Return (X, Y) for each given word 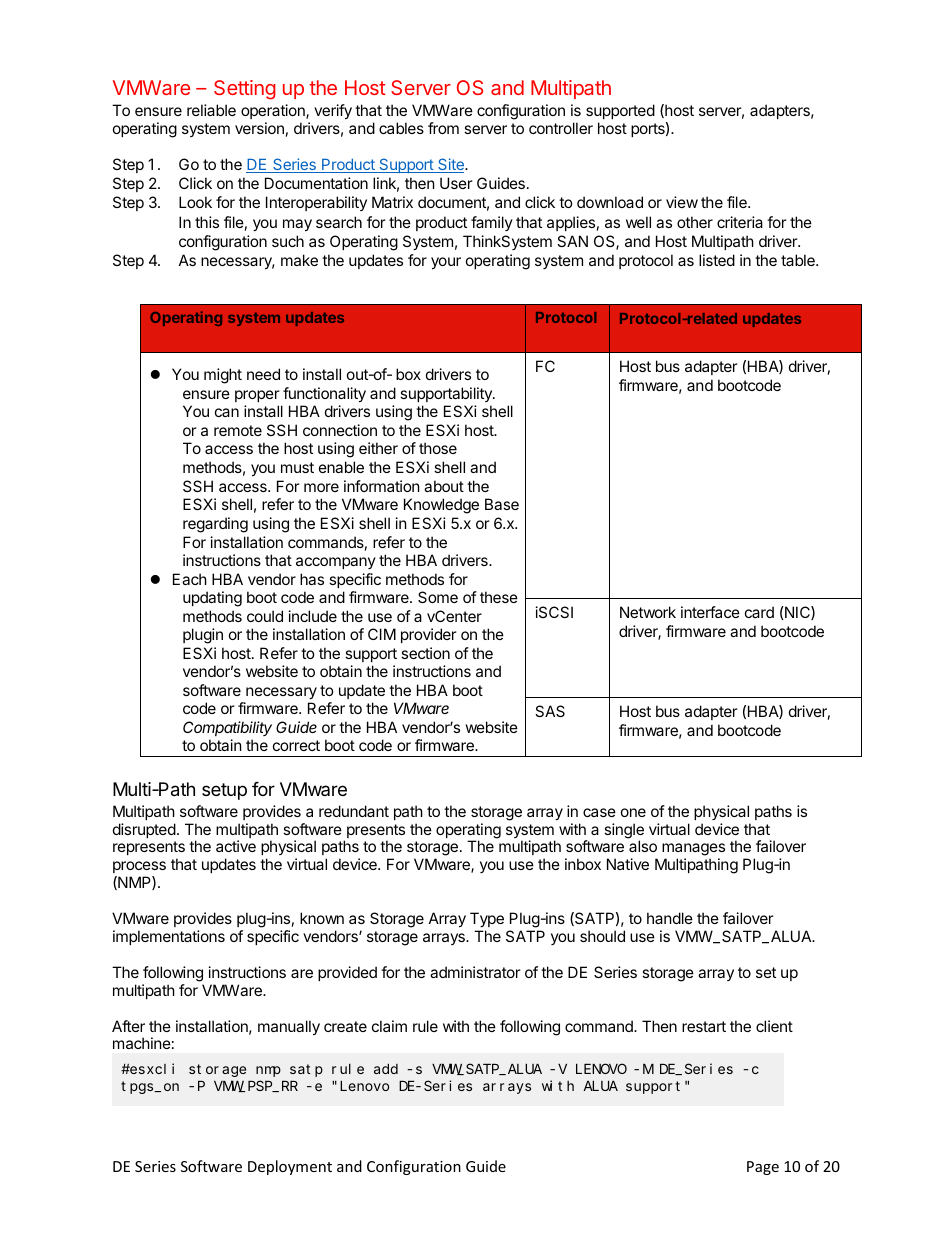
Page (763, 1168)
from (443, 128)
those (438, 448)
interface (710, 612)
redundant (354, 811)
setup (224, 791)
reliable (211, 110)
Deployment (290, 1167)
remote (238, 430)
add (386, 1069)
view (682, 202)
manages (693, 851)
